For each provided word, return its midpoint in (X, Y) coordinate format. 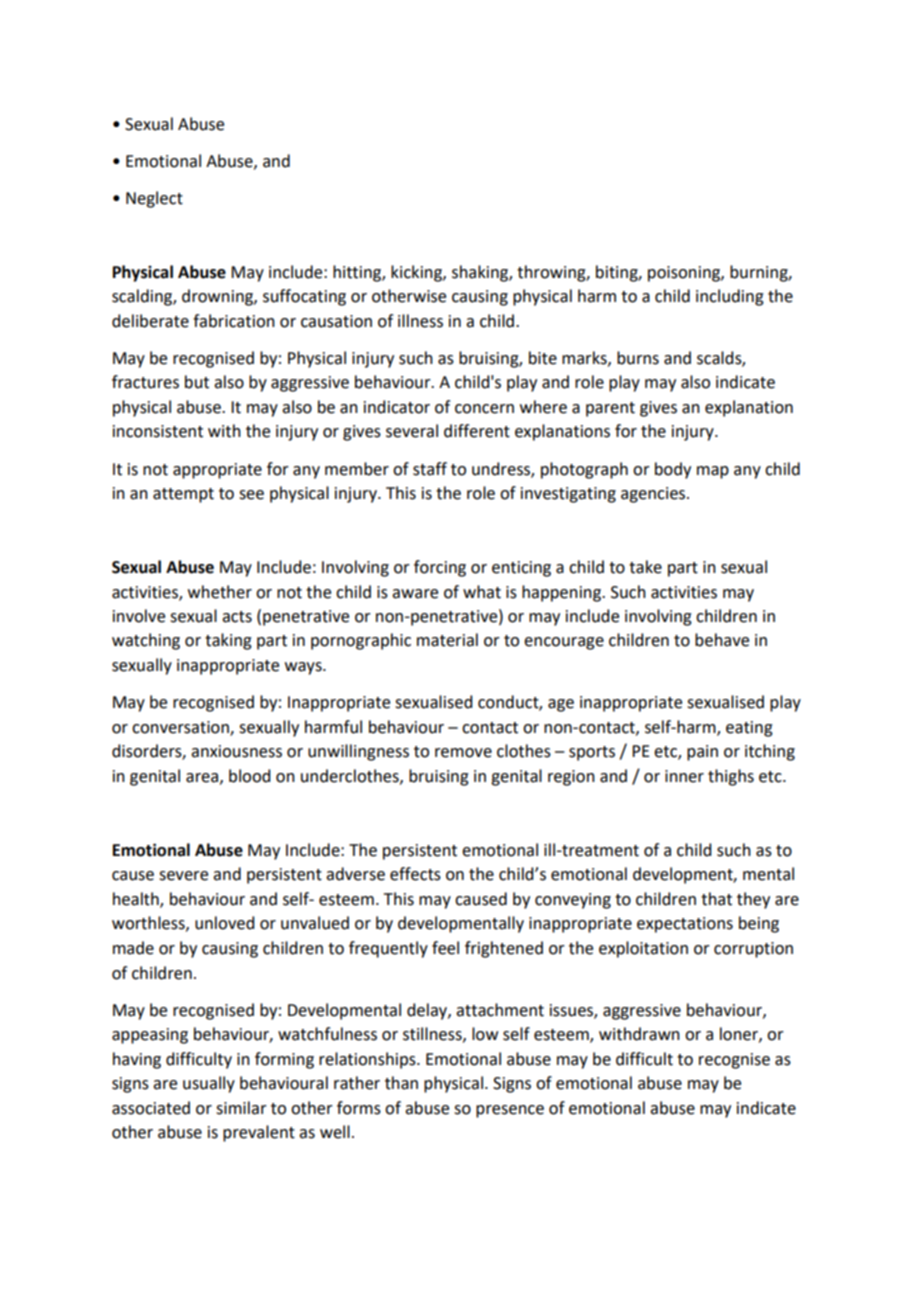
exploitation (643, 949)
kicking (417, 273)
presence (510, 1111)
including (730, 297)
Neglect (154, 199)
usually (209, 1084)
